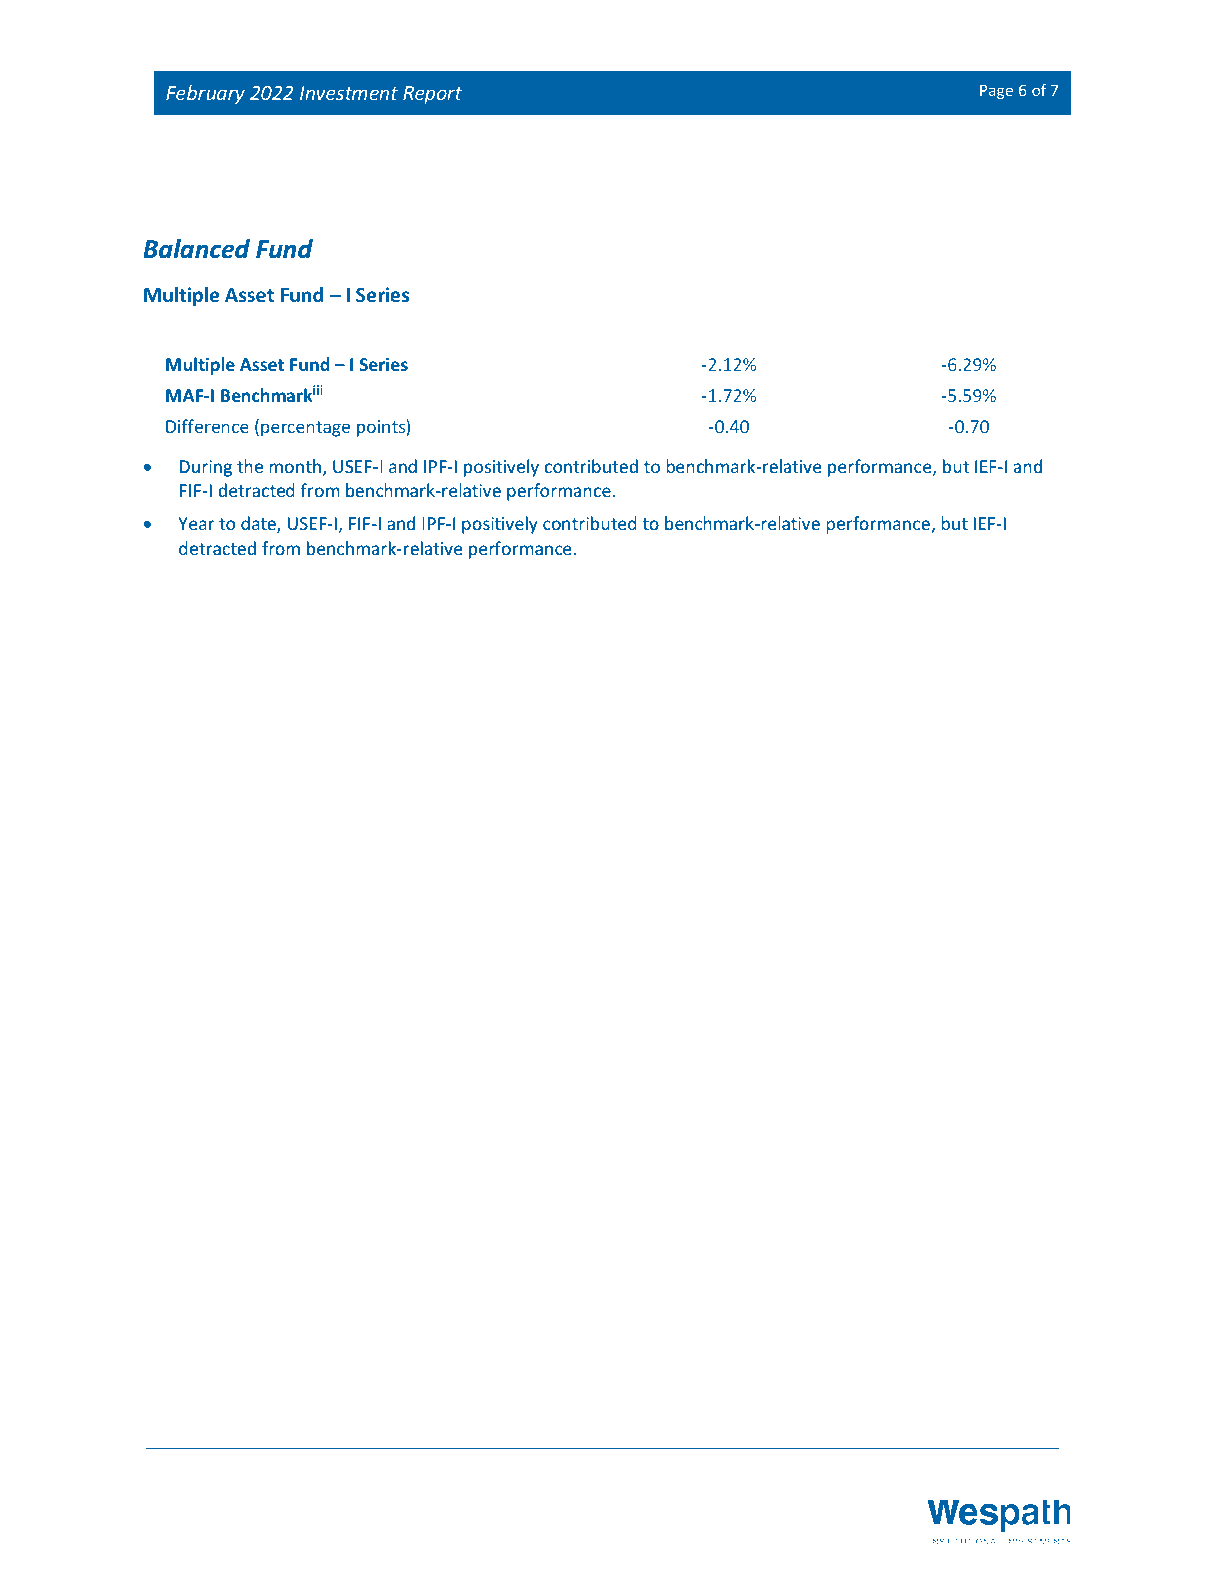  Describe the element at coordinates (196, 249) in the screenshot. I see `Balanced` at that location.
